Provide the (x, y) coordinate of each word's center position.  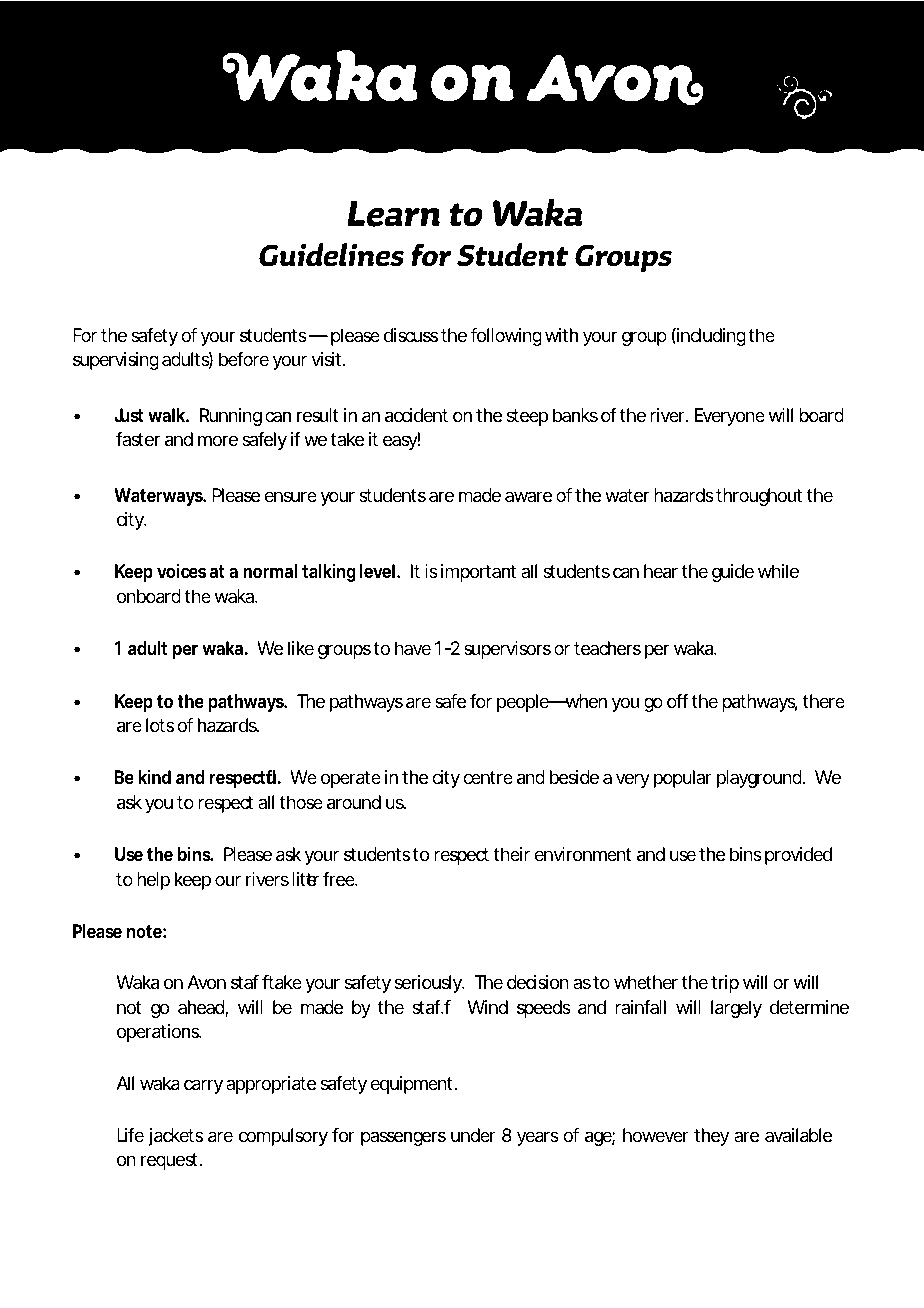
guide (733, 573)
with (561, 335)
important (478, 573)
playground (761, 779)
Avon (206, 982)
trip (725, 984)
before (244, 359)
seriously (430, 984)
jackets (176, 1137)
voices (181, 571)
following (506, 337)
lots (160, 725)
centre (488, 777)
